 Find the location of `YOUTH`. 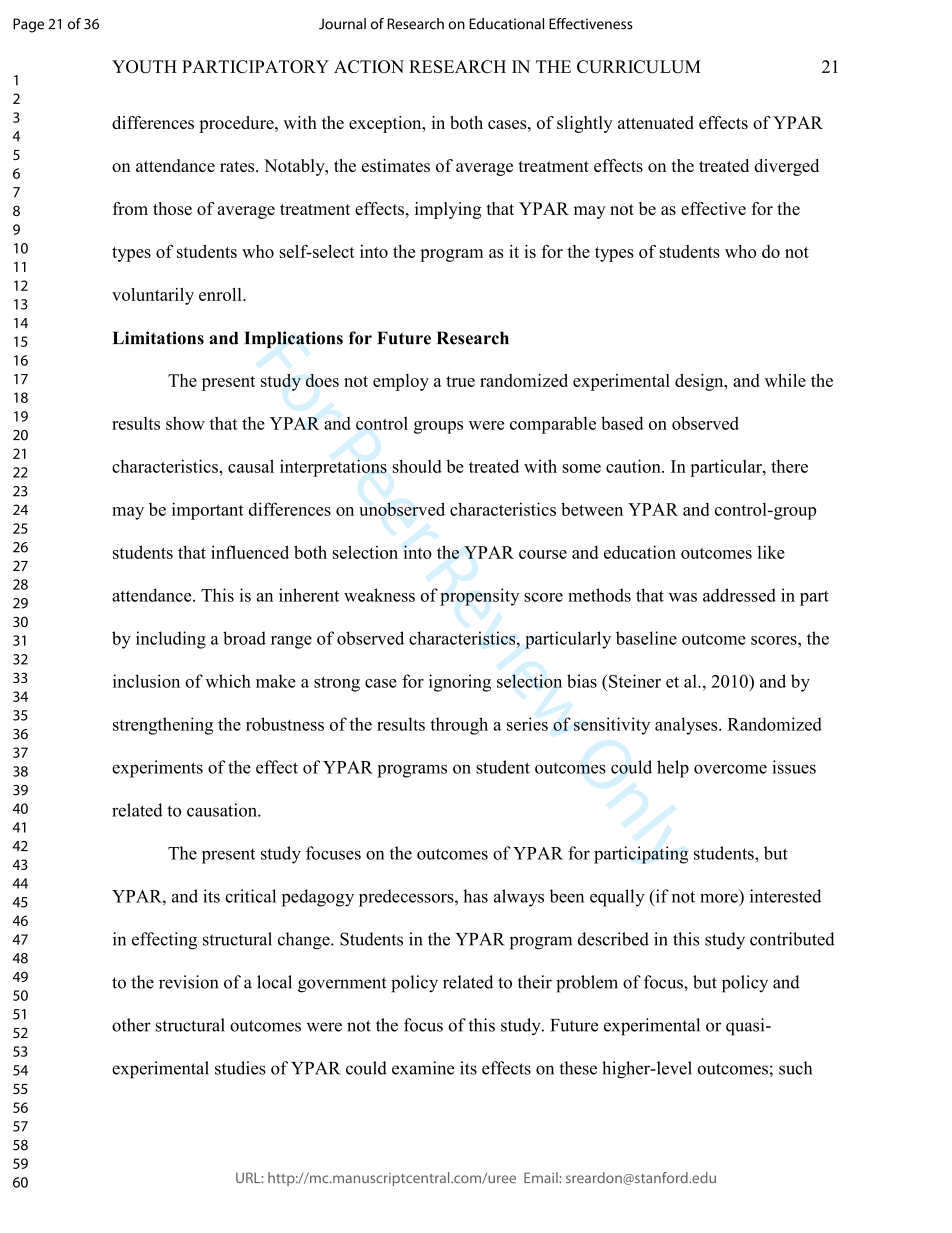

YOUTH is located at coordinates (144, 66).
